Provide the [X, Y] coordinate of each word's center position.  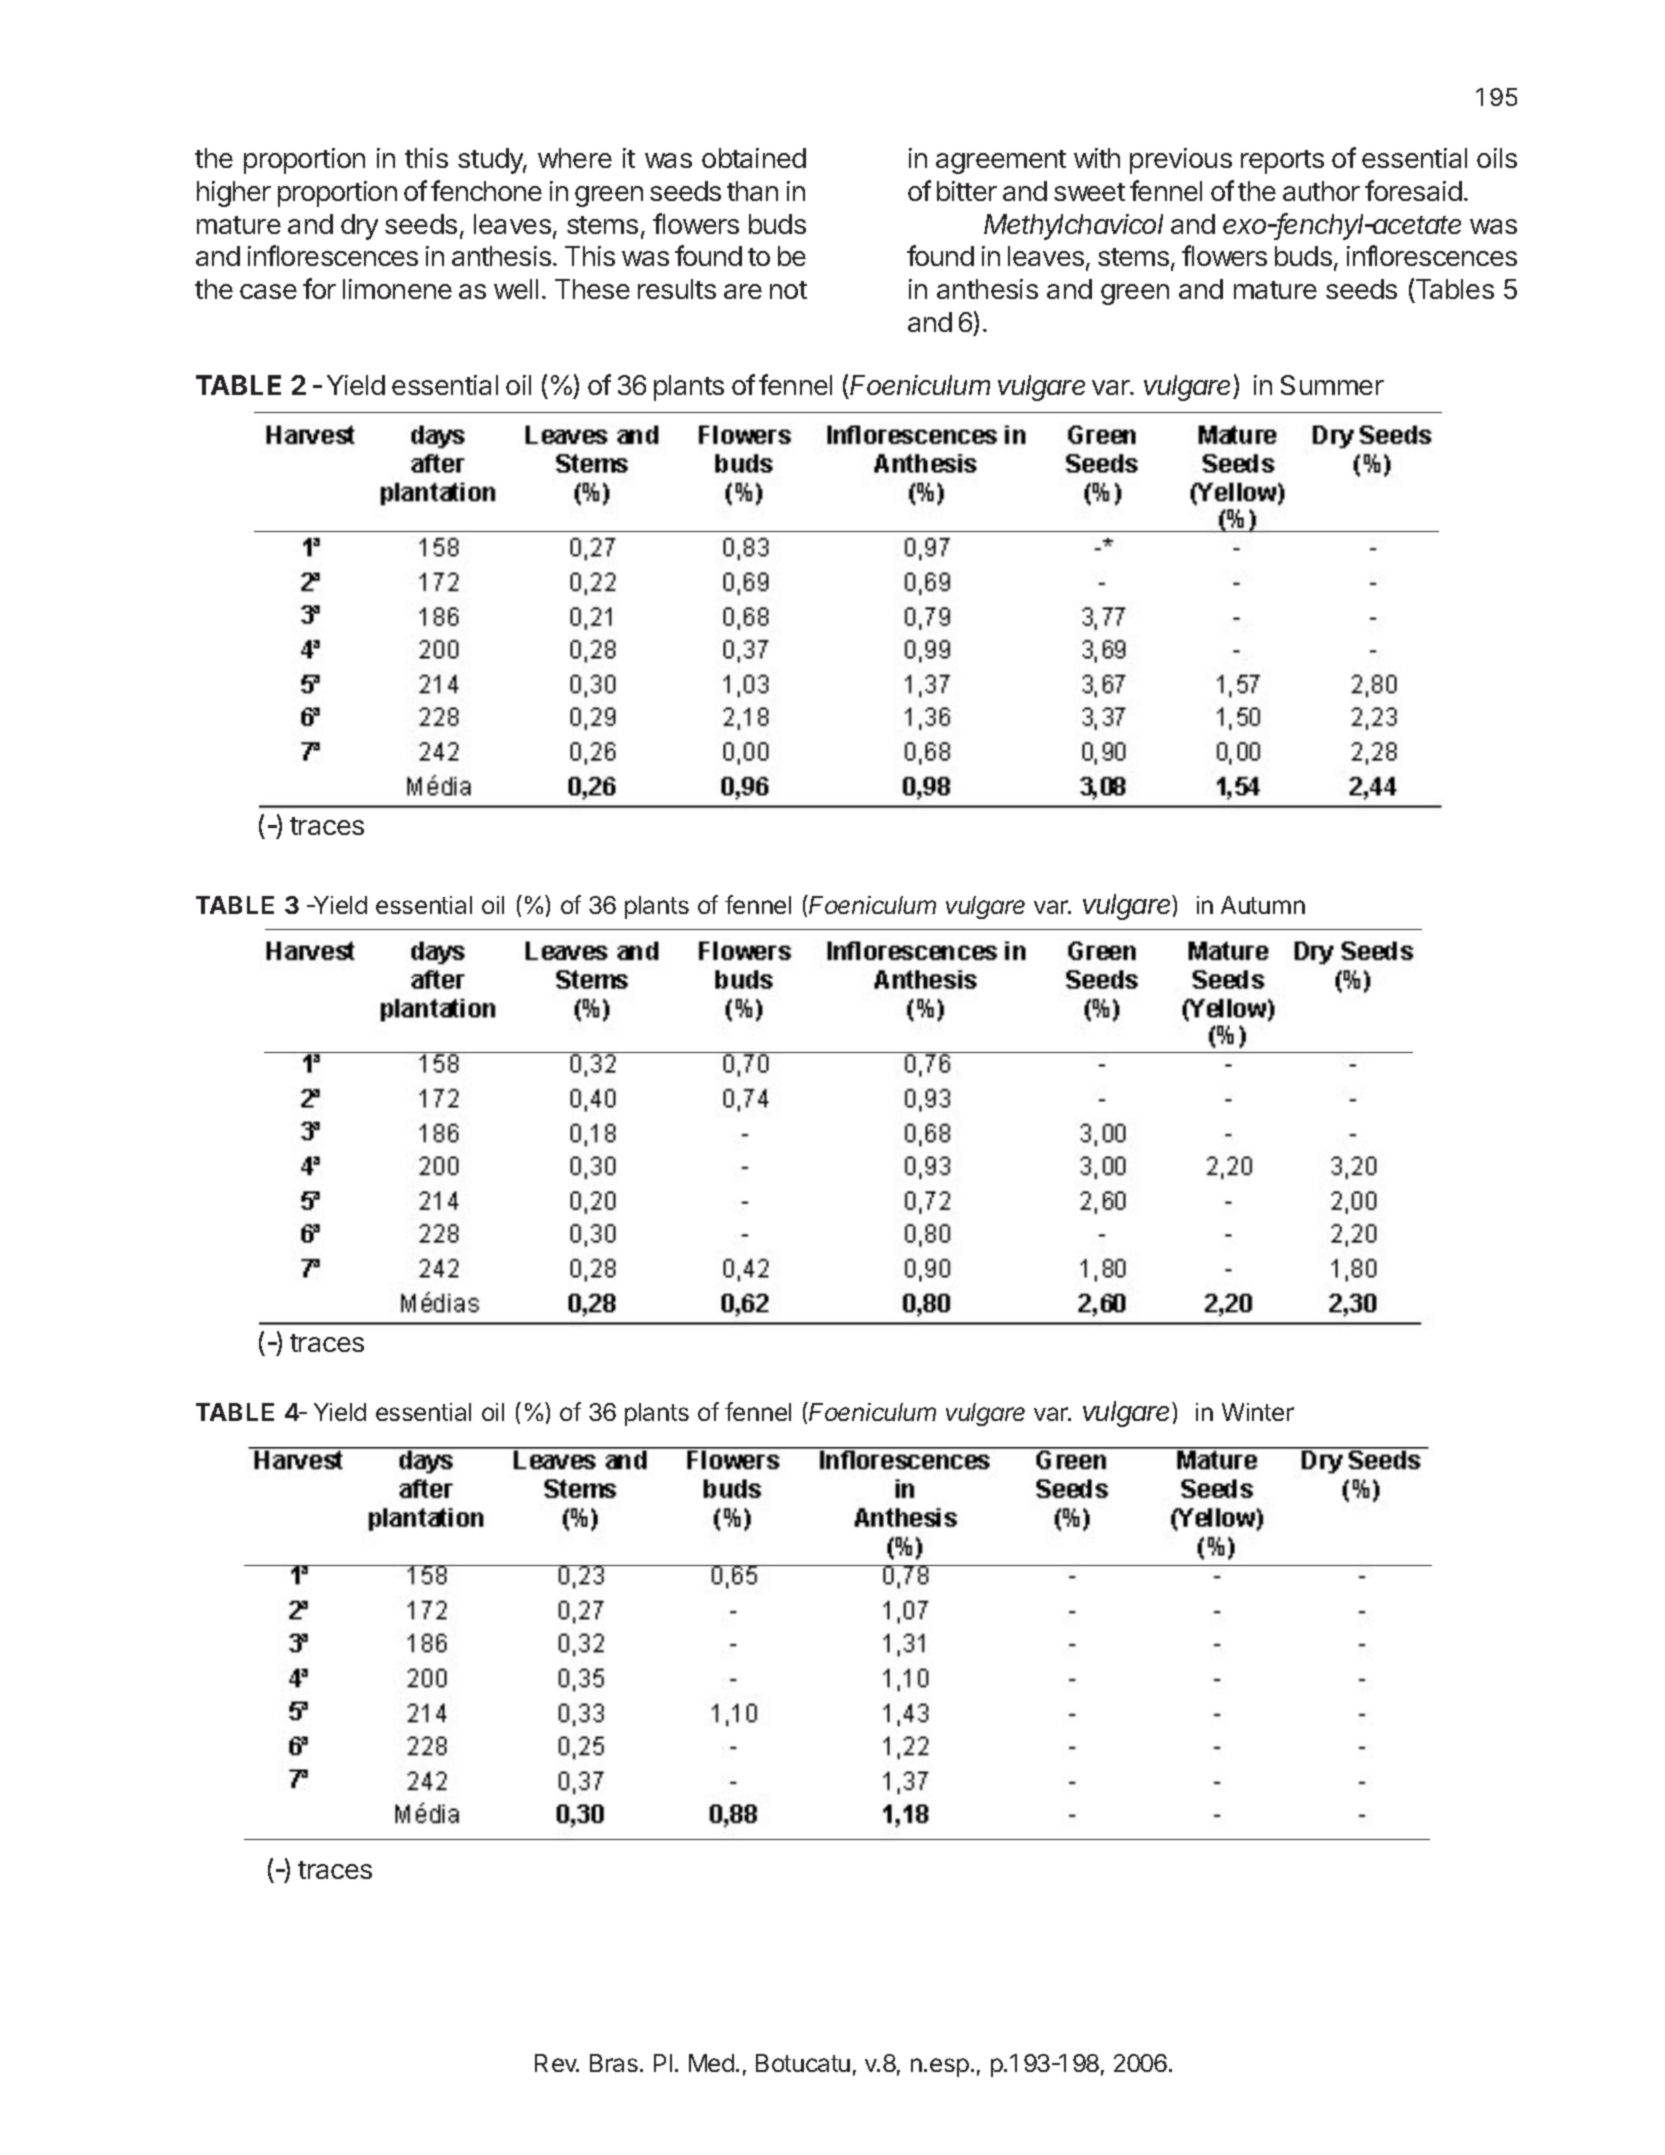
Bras [614, 2063]
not [788, 290]
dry [359, 227]
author [1321, 191]
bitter [967, 191]
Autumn [1263, 905]
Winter [1258, 1412]
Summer [1332, 385]
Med [711, 2063]
